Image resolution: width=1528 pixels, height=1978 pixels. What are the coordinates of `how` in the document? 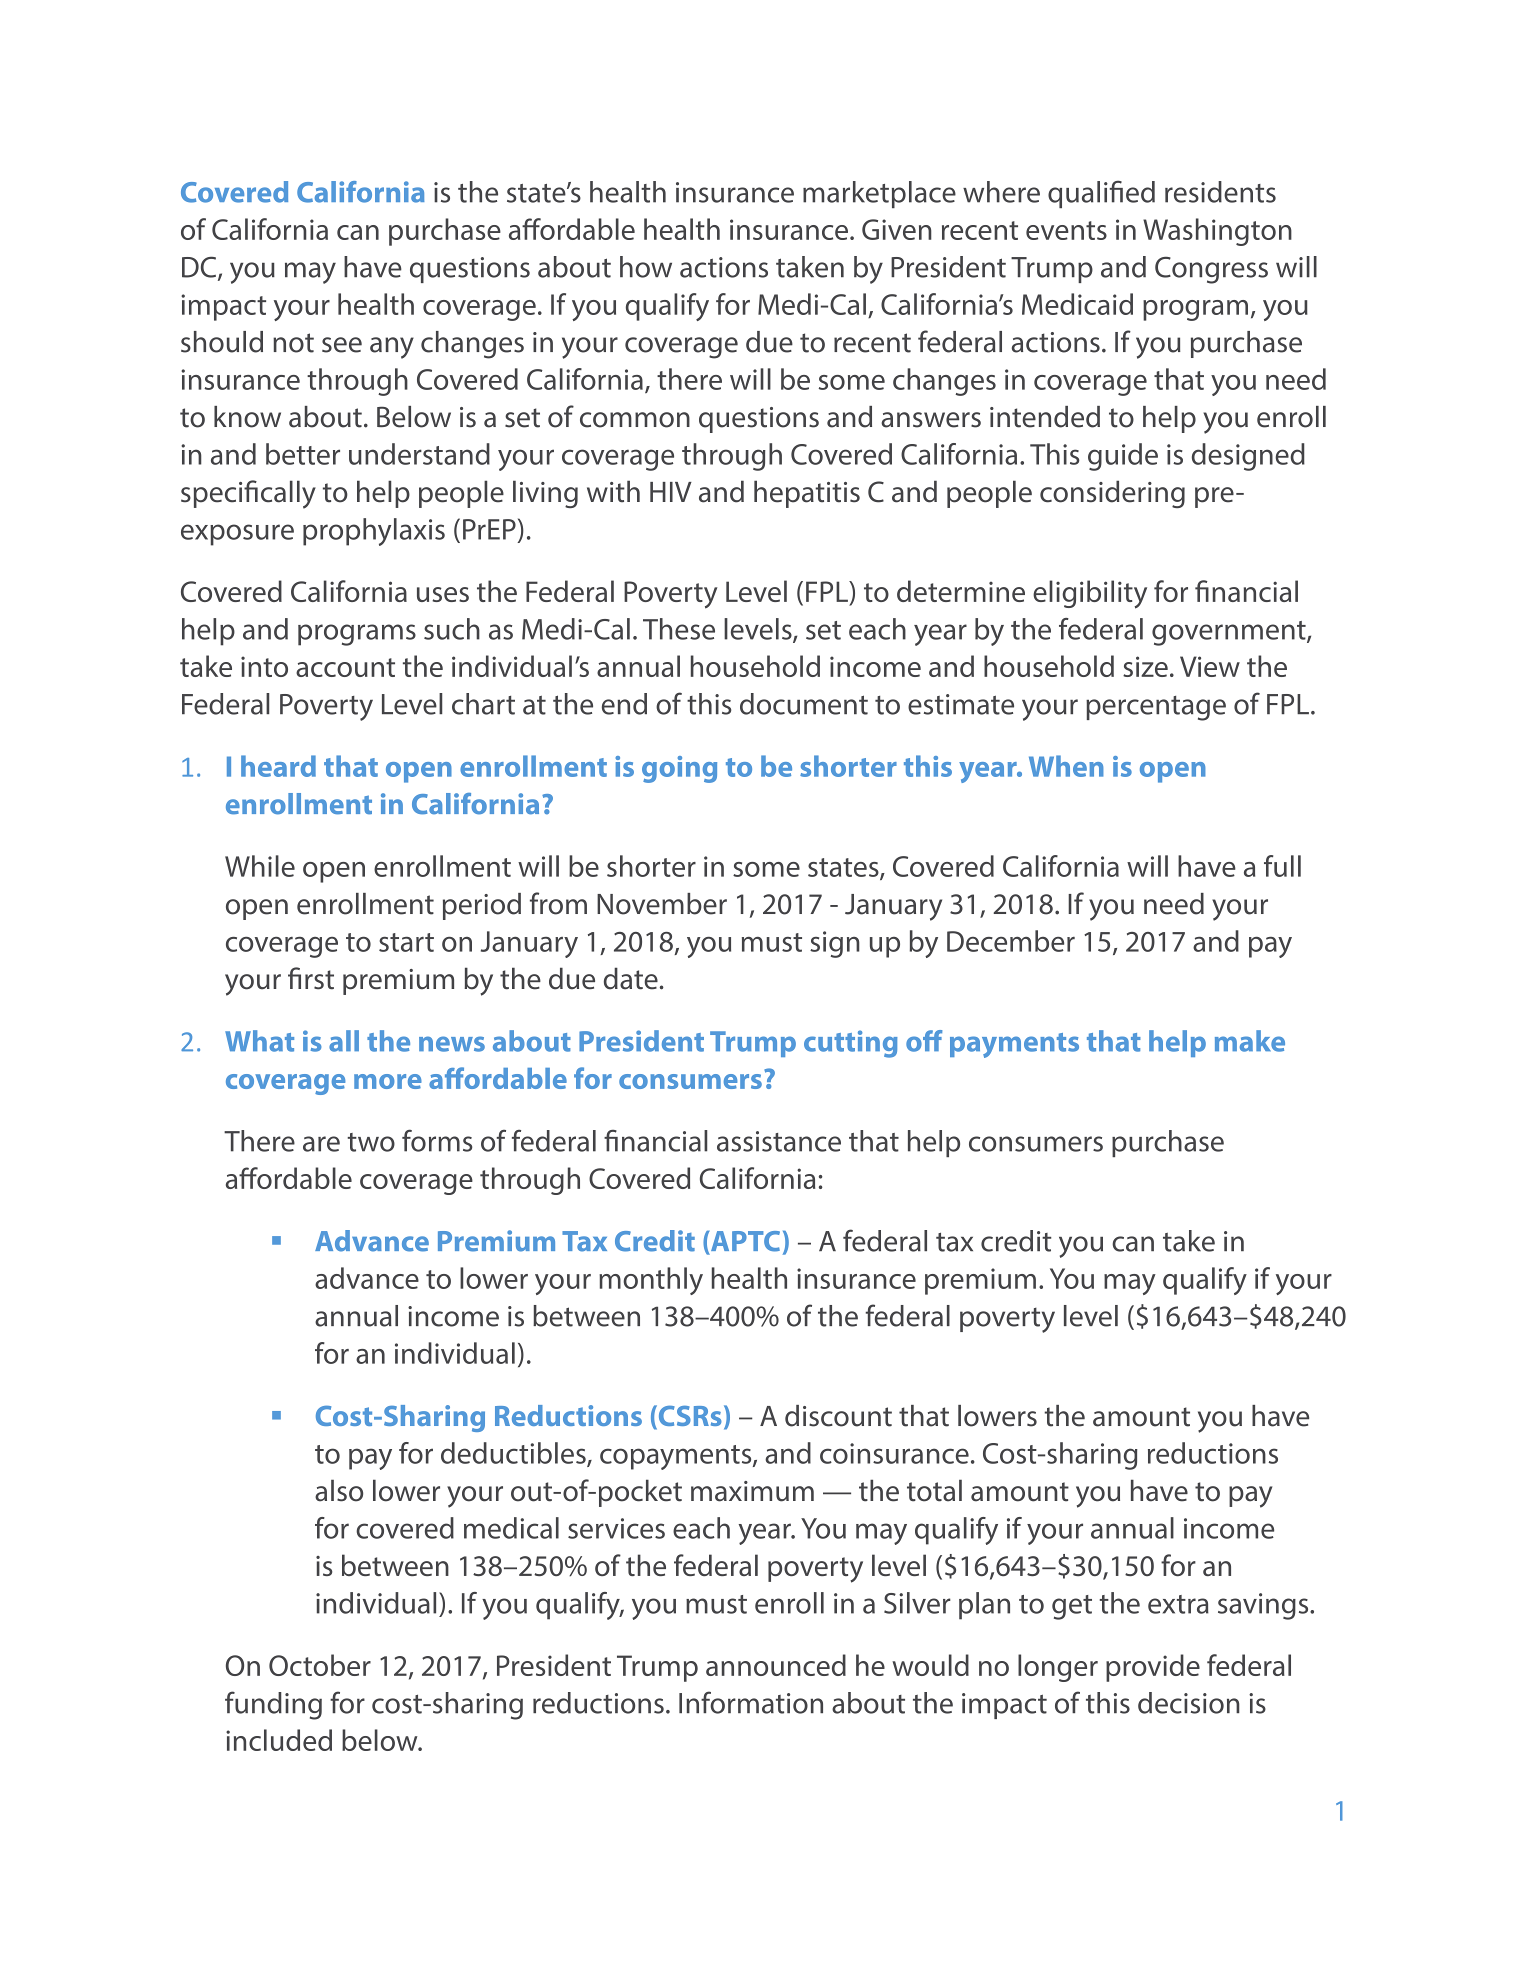 It's located at (646, 267).
